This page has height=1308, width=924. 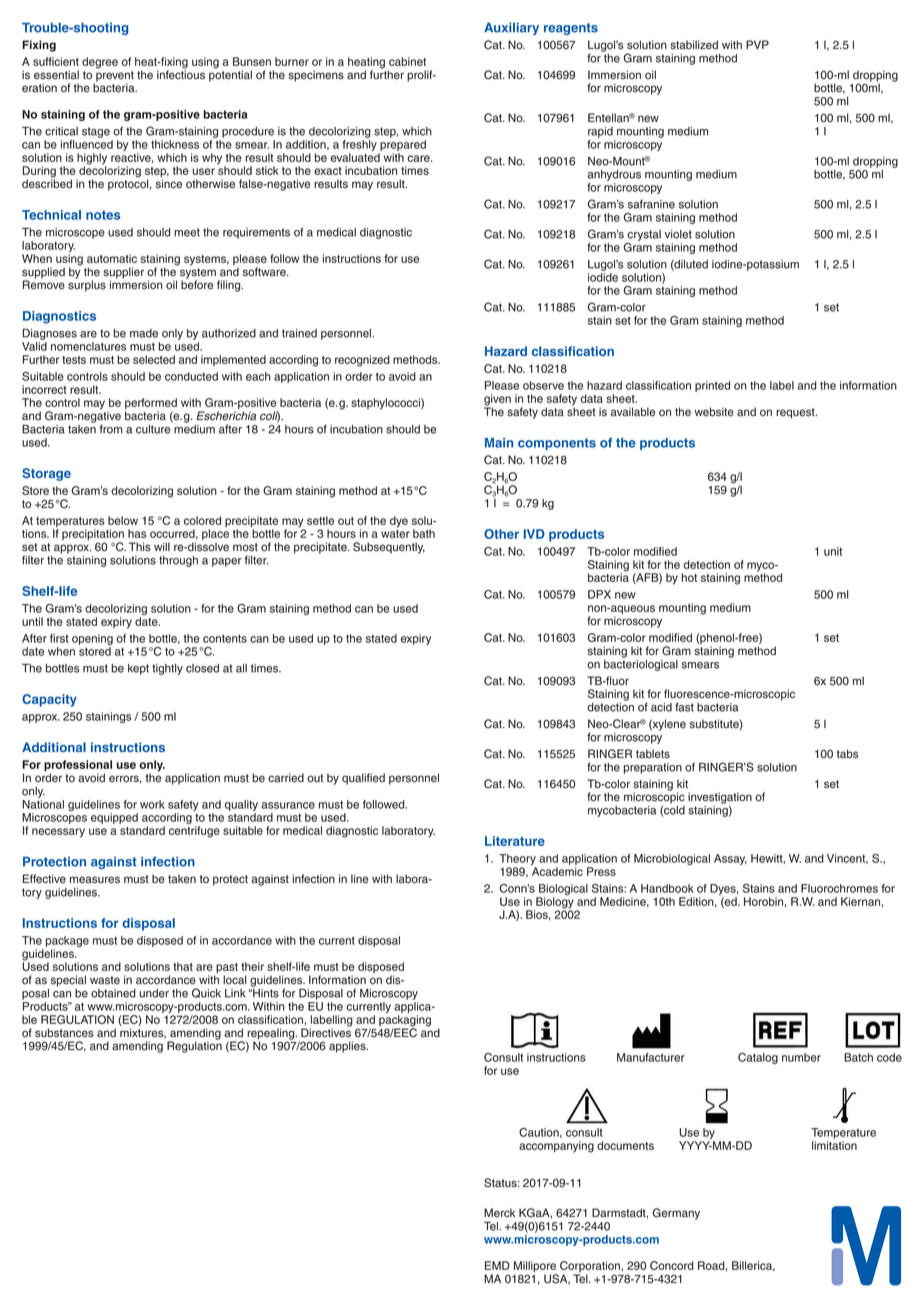 I want to click on Germany, so click(x=676, y=1214).
